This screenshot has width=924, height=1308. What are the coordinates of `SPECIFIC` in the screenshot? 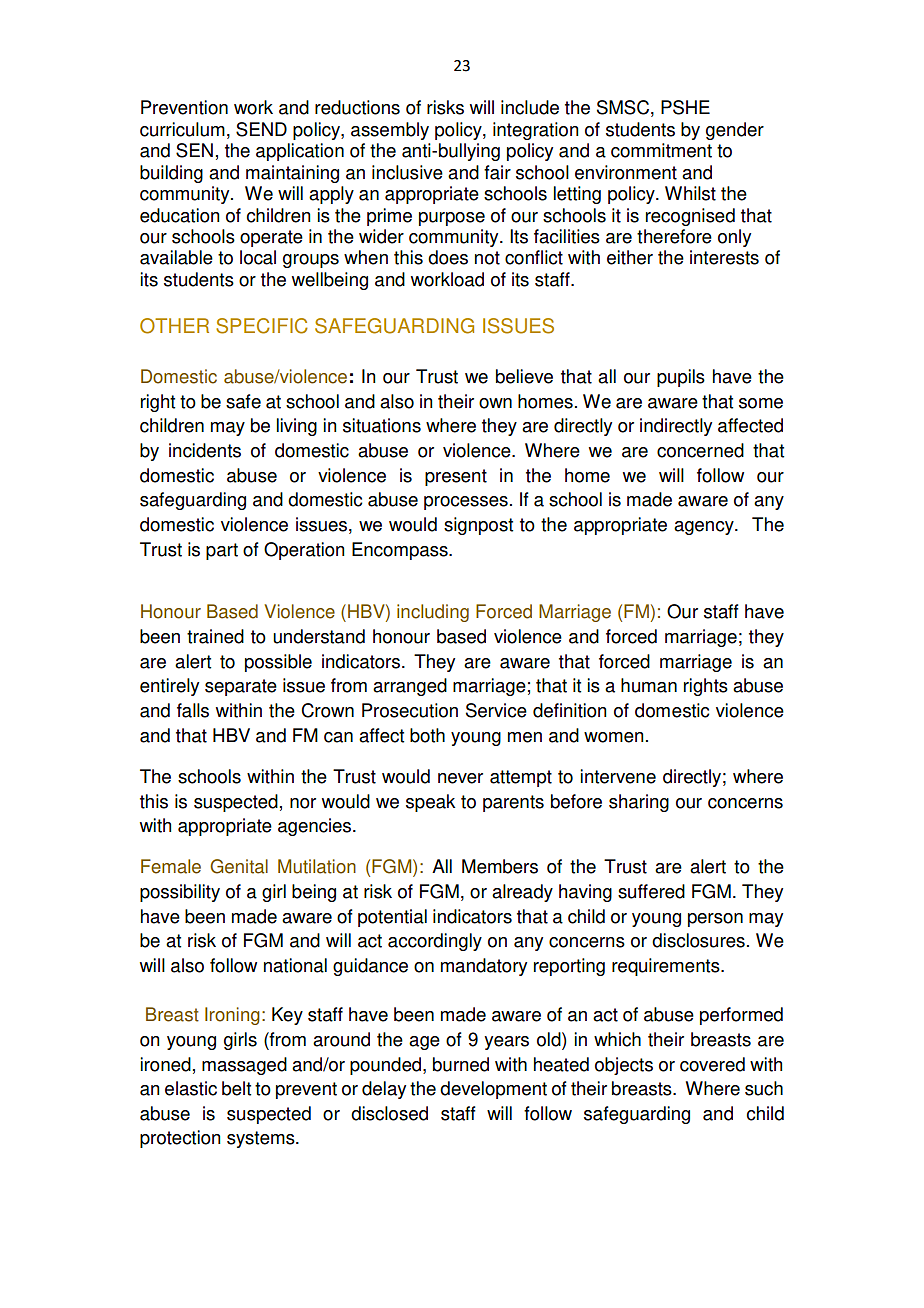 It's located at (262, 326).
